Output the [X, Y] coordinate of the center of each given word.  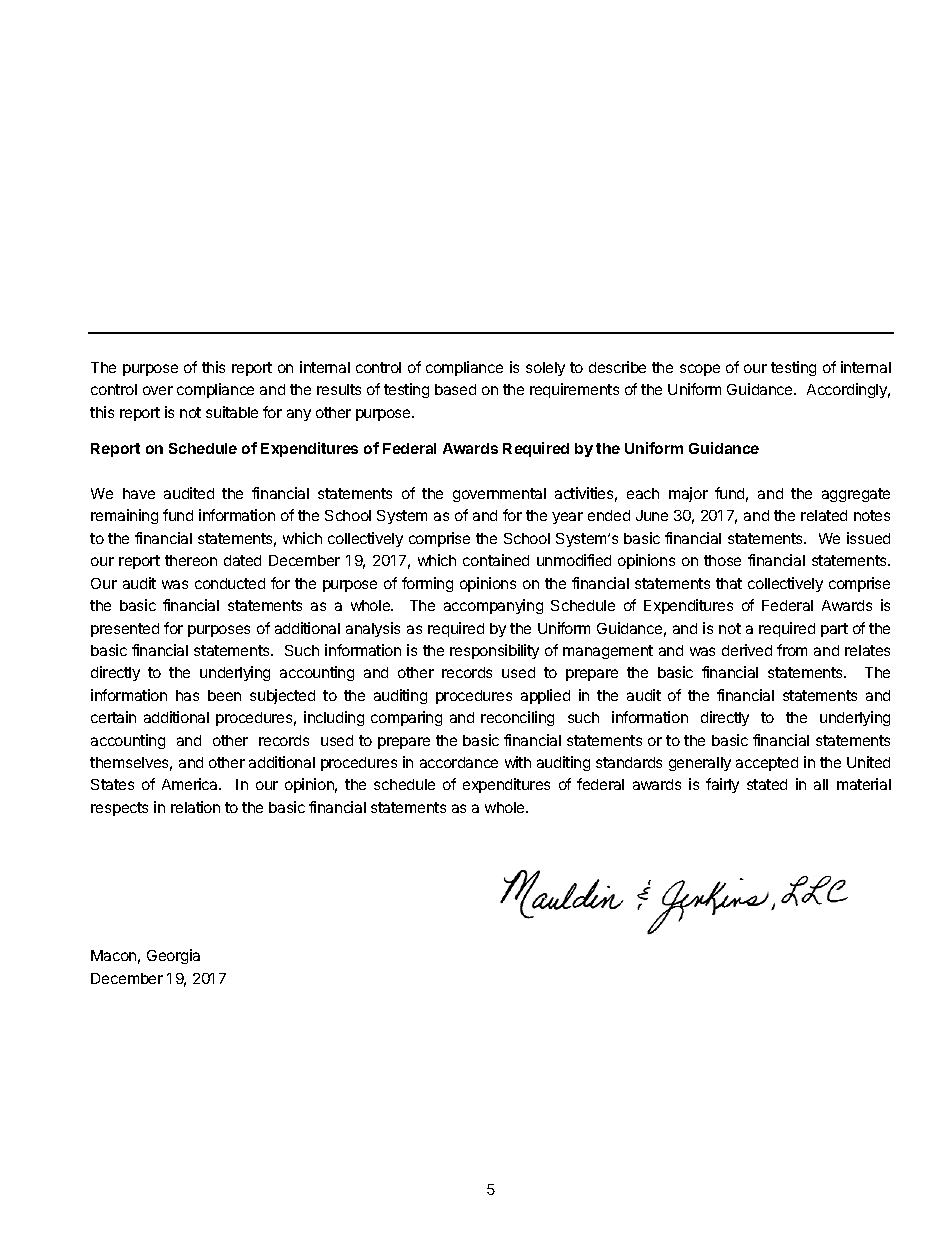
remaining [124, 516]
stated [767, 784]
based [455, 389]
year [567, 518]
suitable [232, 412]
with [518, 762]
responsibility [494, 651]
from [792, 650]
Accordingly [848, 390]
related [824, 515]
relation [195, 807]
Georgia [173, 956]
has [187, 695]
